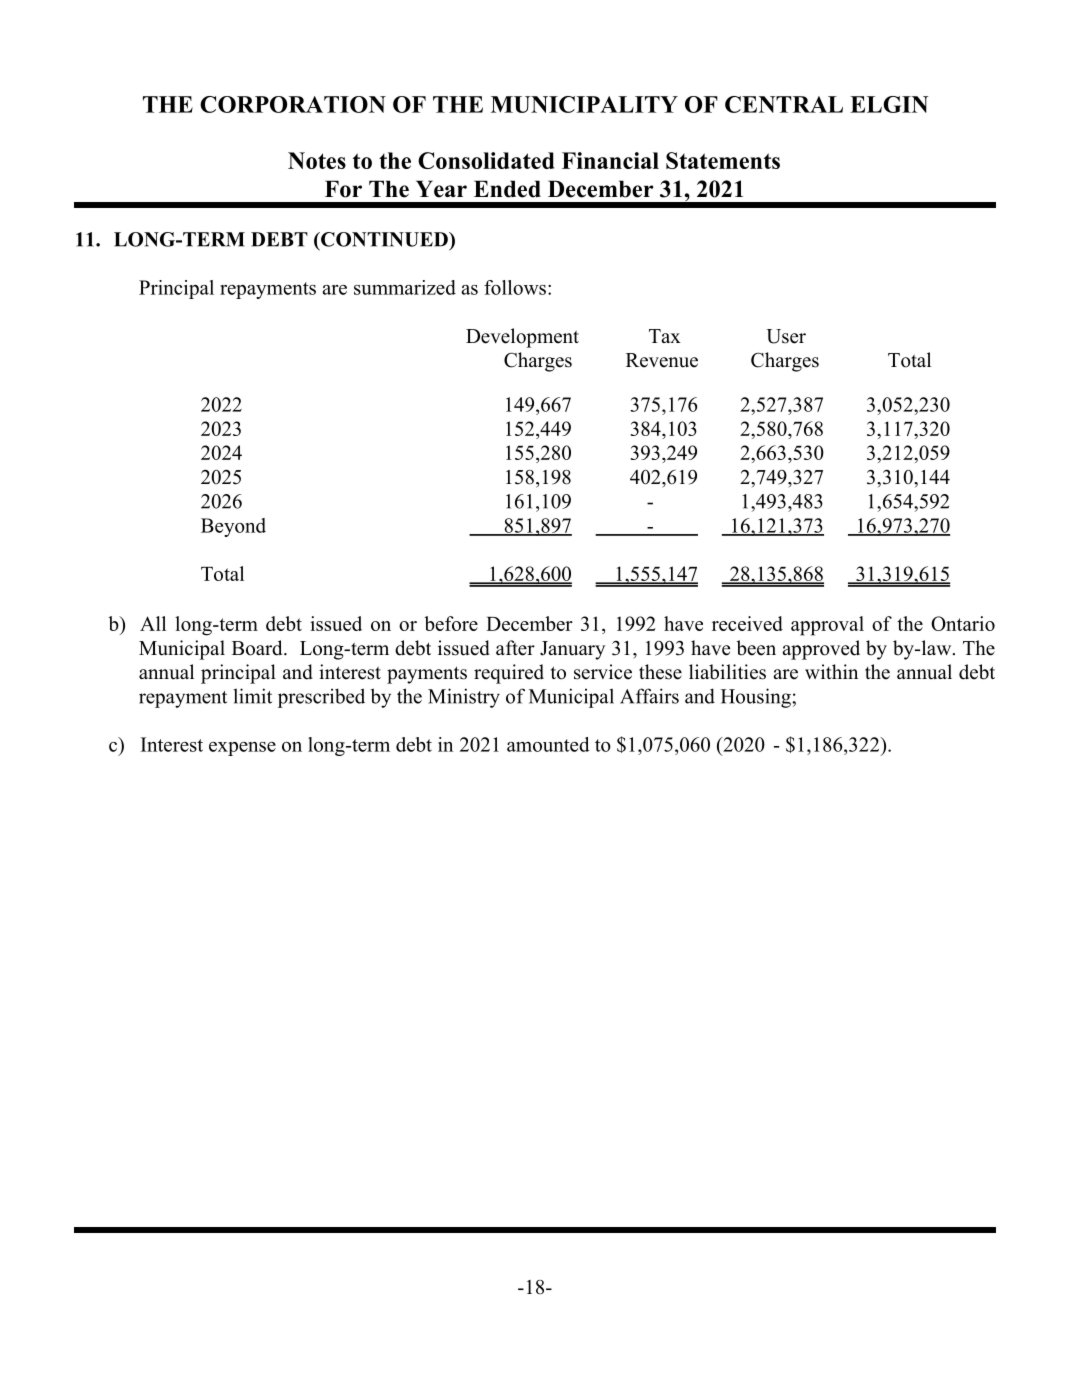 This screenshot has width=1072, height=1388. Describe the element at coordinates (293, 104) in the screenshot. I see `CORPORATION` at that location.
